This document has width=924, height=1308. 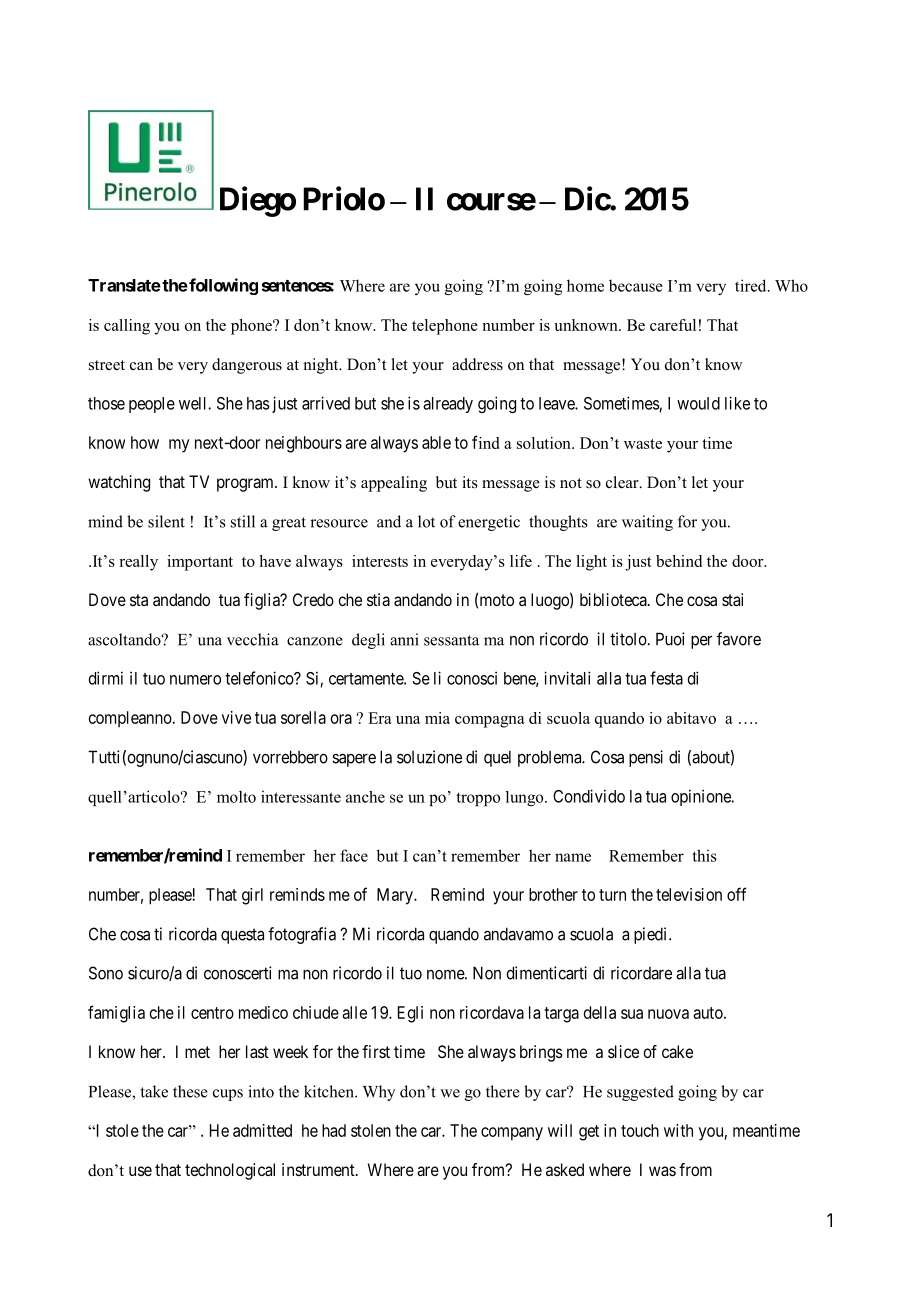 I want to click on careful, so click(x=673, y=325).
